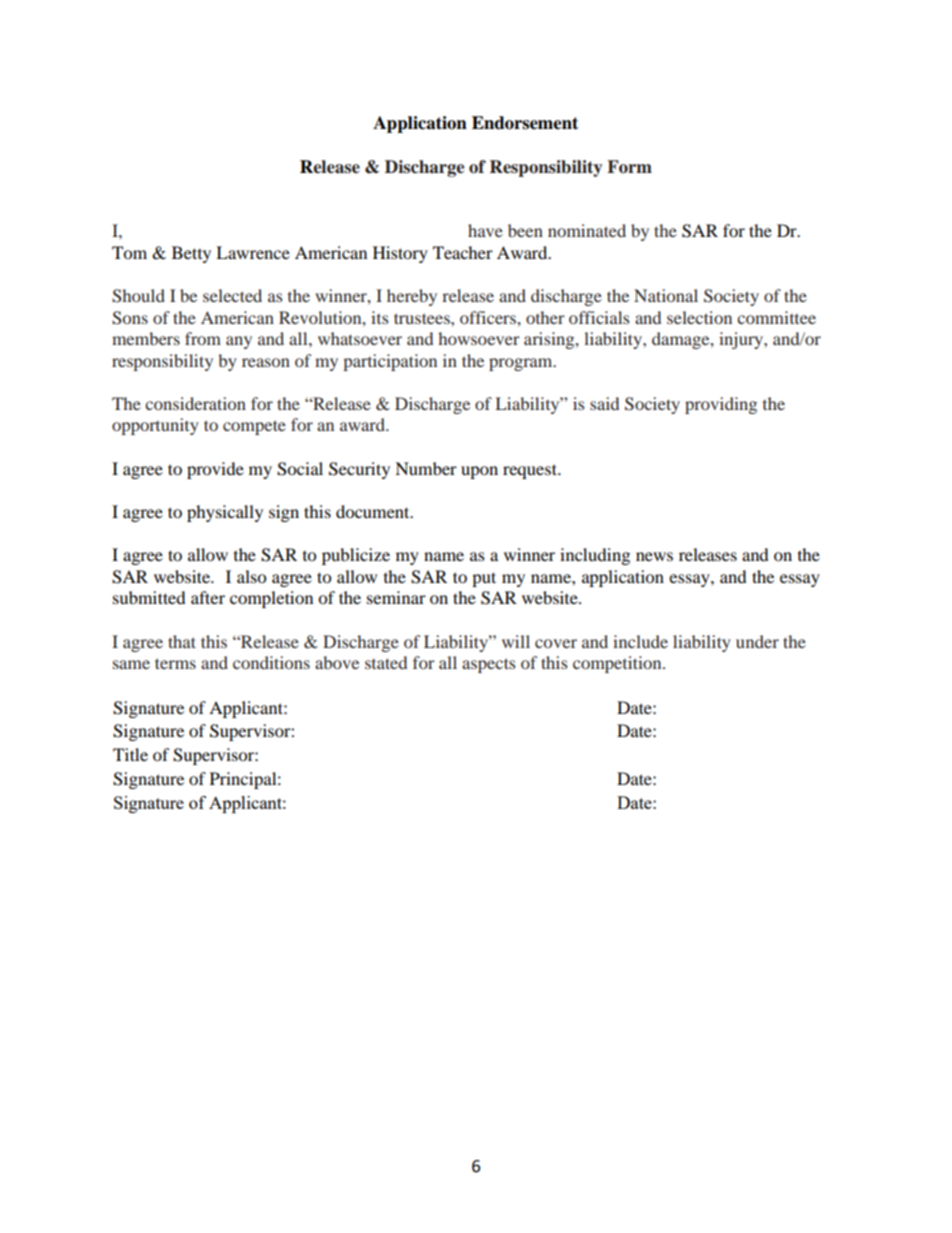  What do you see at coordinates (253, 252) in the page?
I see `Lawrence` at bounding box center [253, 252].
